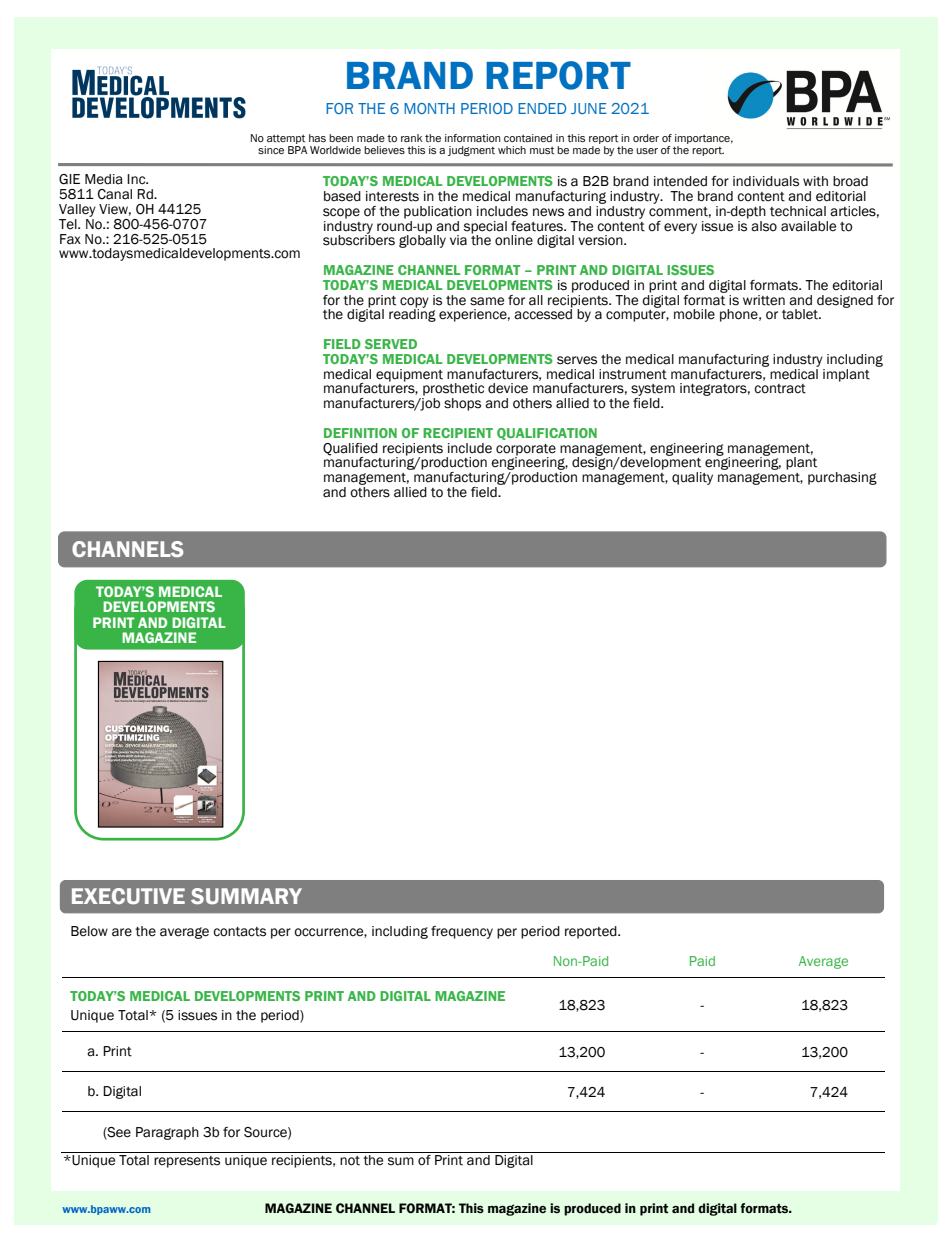 This screenshot has height=1233, width=952. What do you see at coordinates (167, 1133) in the screenshot?
I see `Paragraph` at bounding box center [167, 1133].
